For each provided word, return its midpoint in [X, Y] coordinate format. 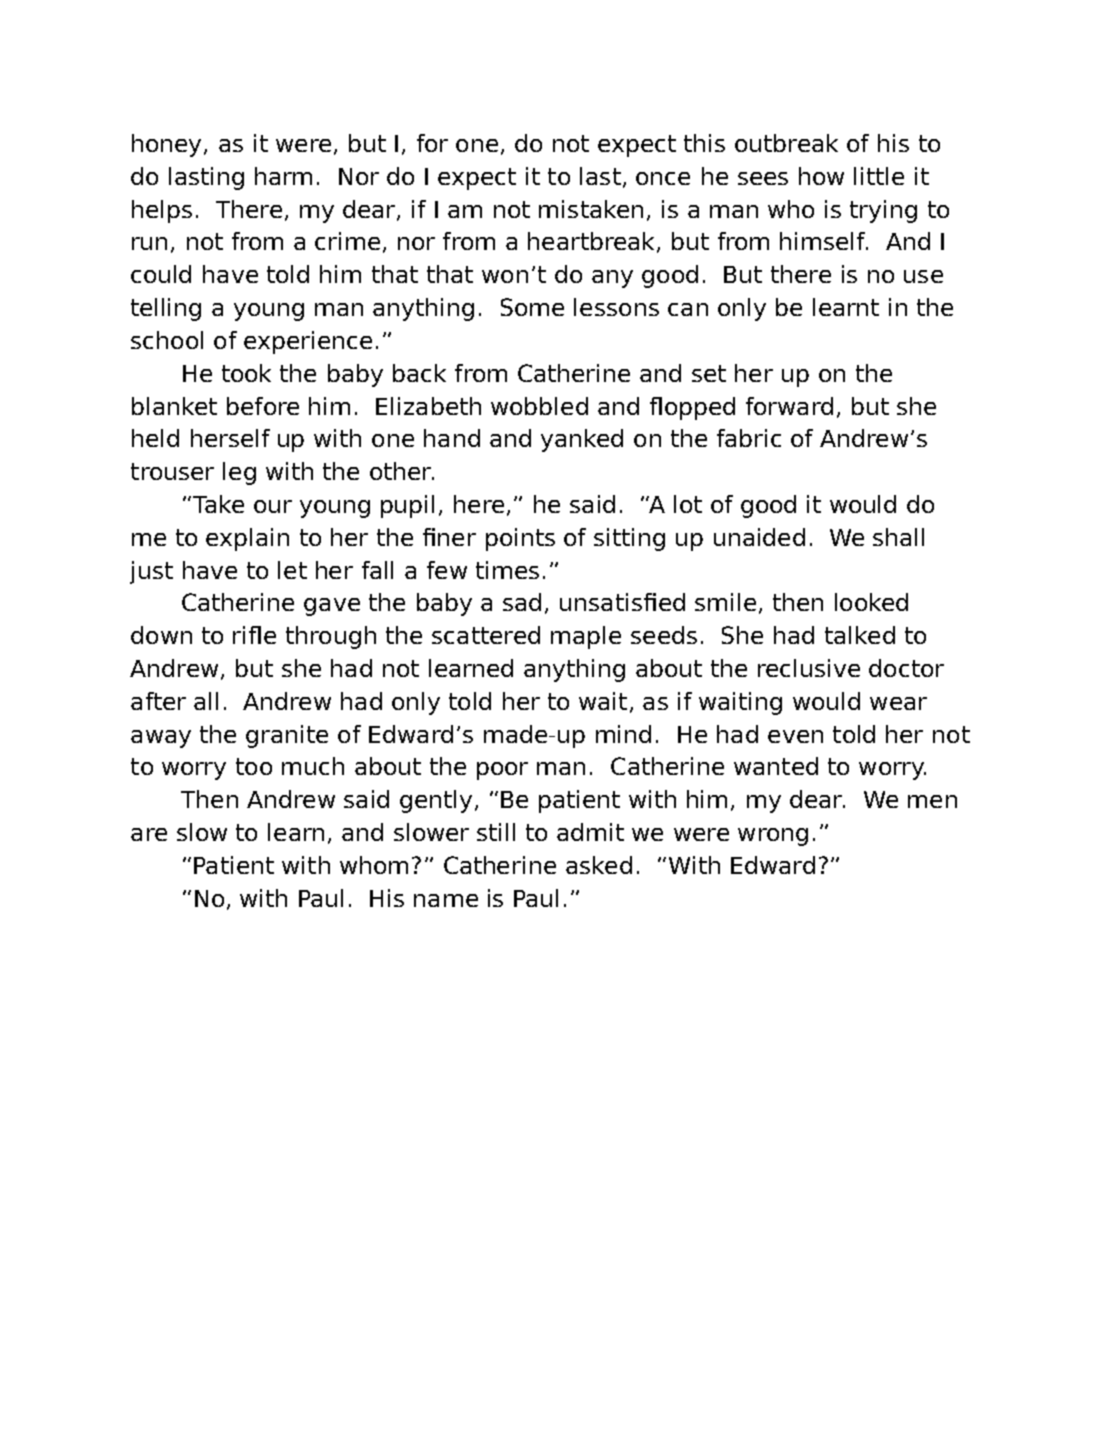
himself [824, 241]
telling [166, 309]
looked [871, 602]
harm [283, 176]
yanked [582, 440]
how [821, 176]
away [161, 739]
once [663, 178]
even [795, 736]
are [149, 834]
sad [522, 602]
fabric [749, 438]
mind [623, 734]
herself [230, 438]
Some [532, 307]
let [292, 570]
